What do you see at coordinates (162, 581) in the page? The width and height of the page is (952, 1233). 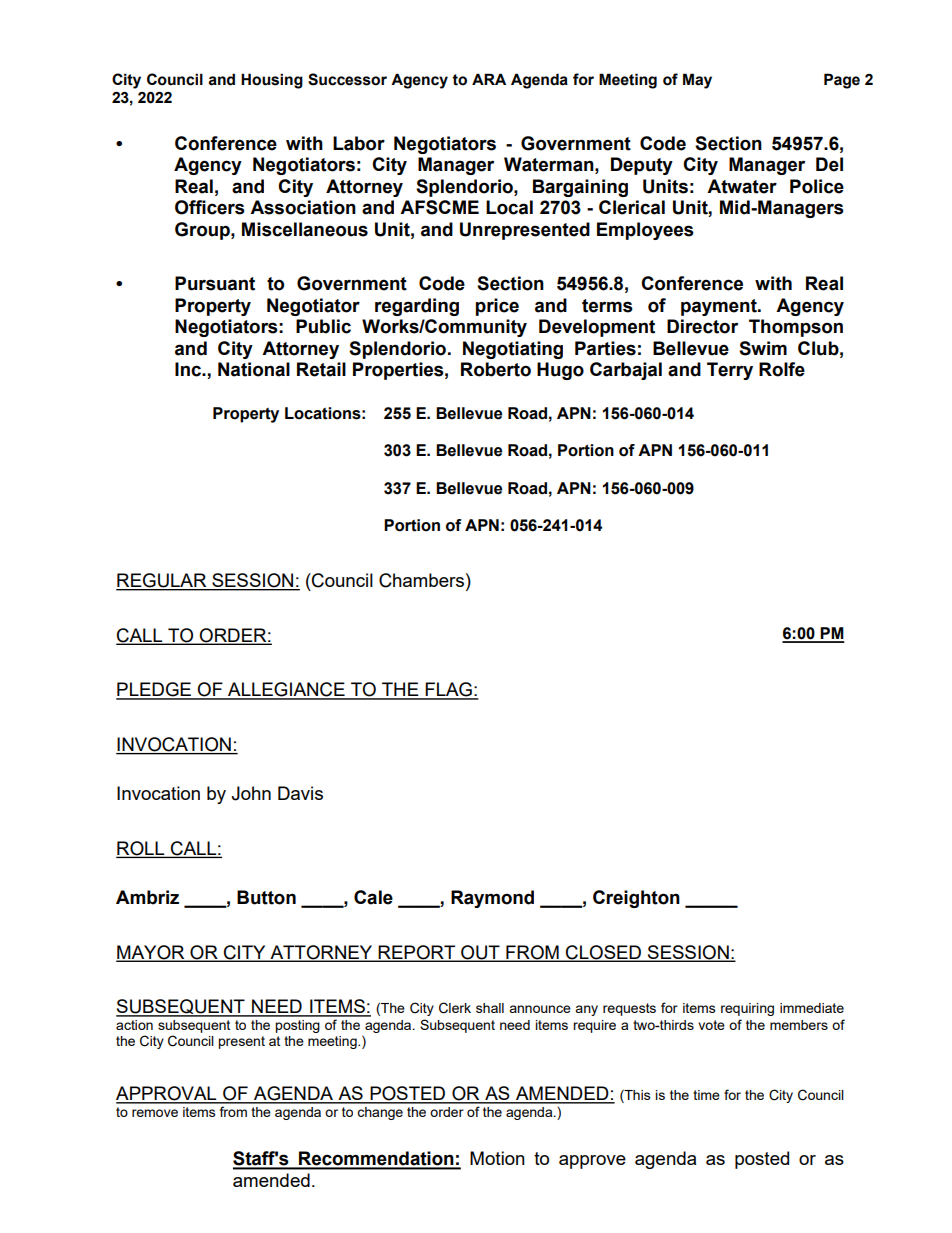 I see `REGULAR` at bounding box center [162, 581].
